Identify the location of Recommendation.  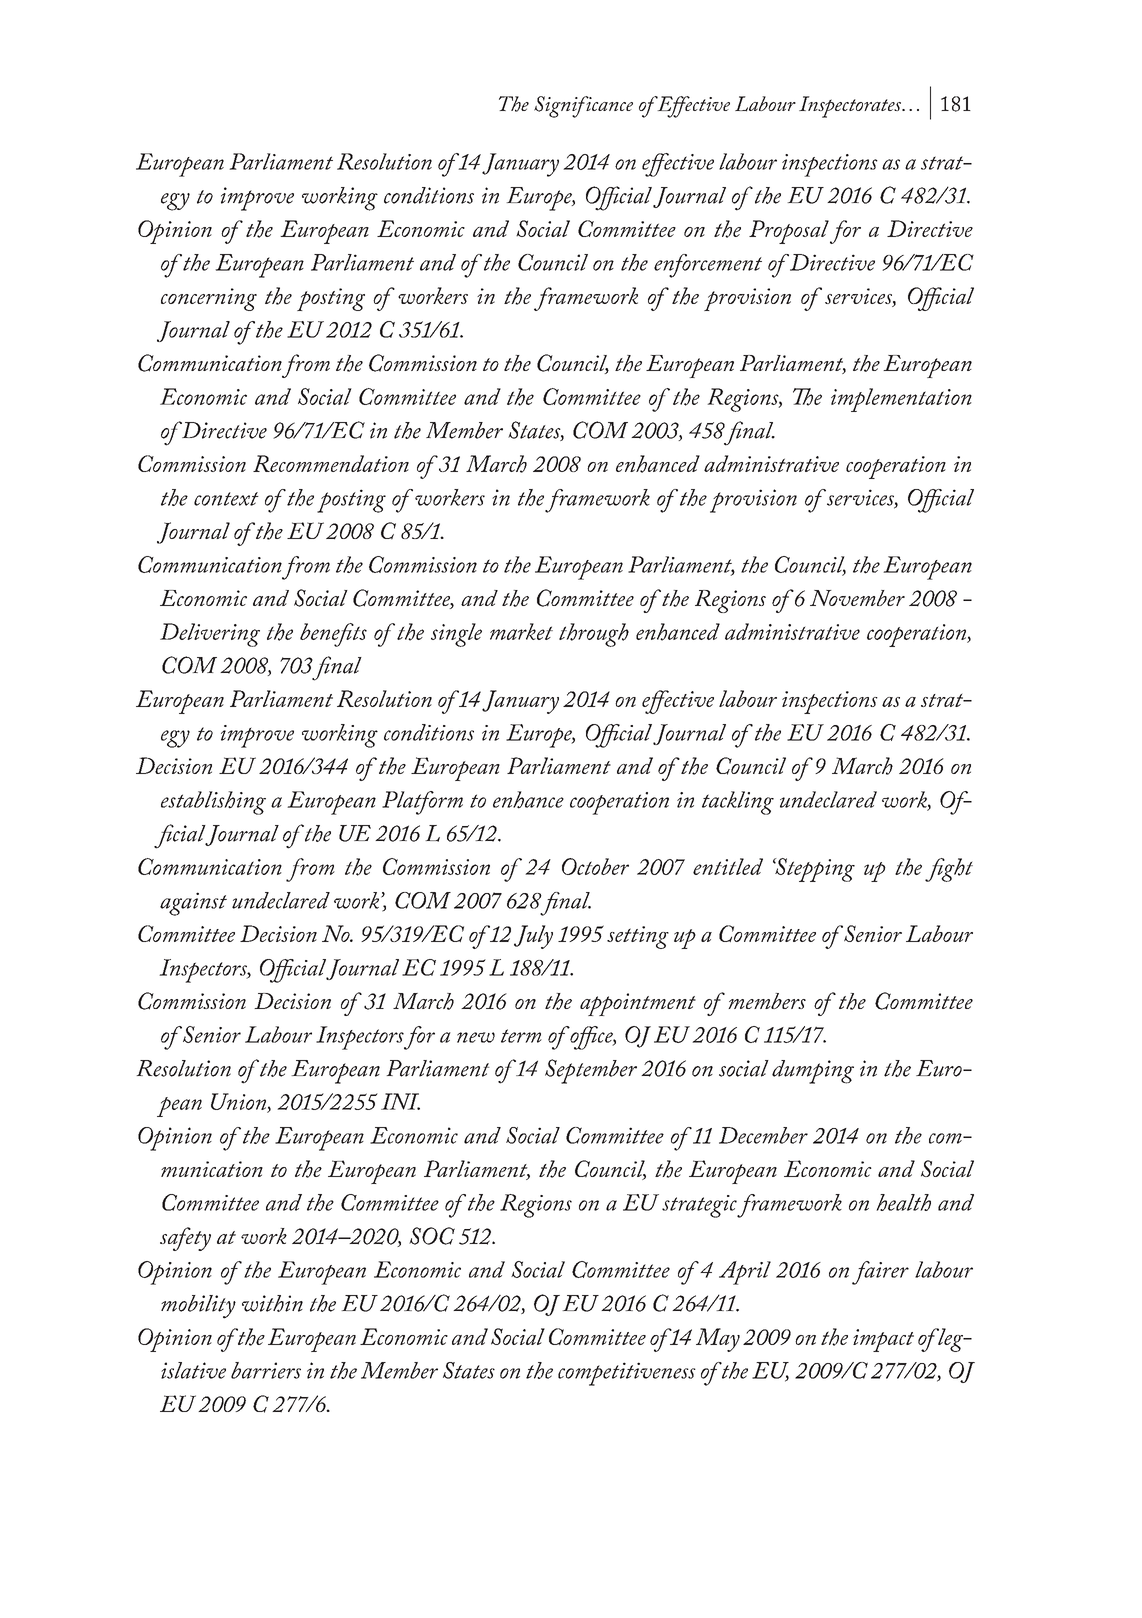
(331, 463).
